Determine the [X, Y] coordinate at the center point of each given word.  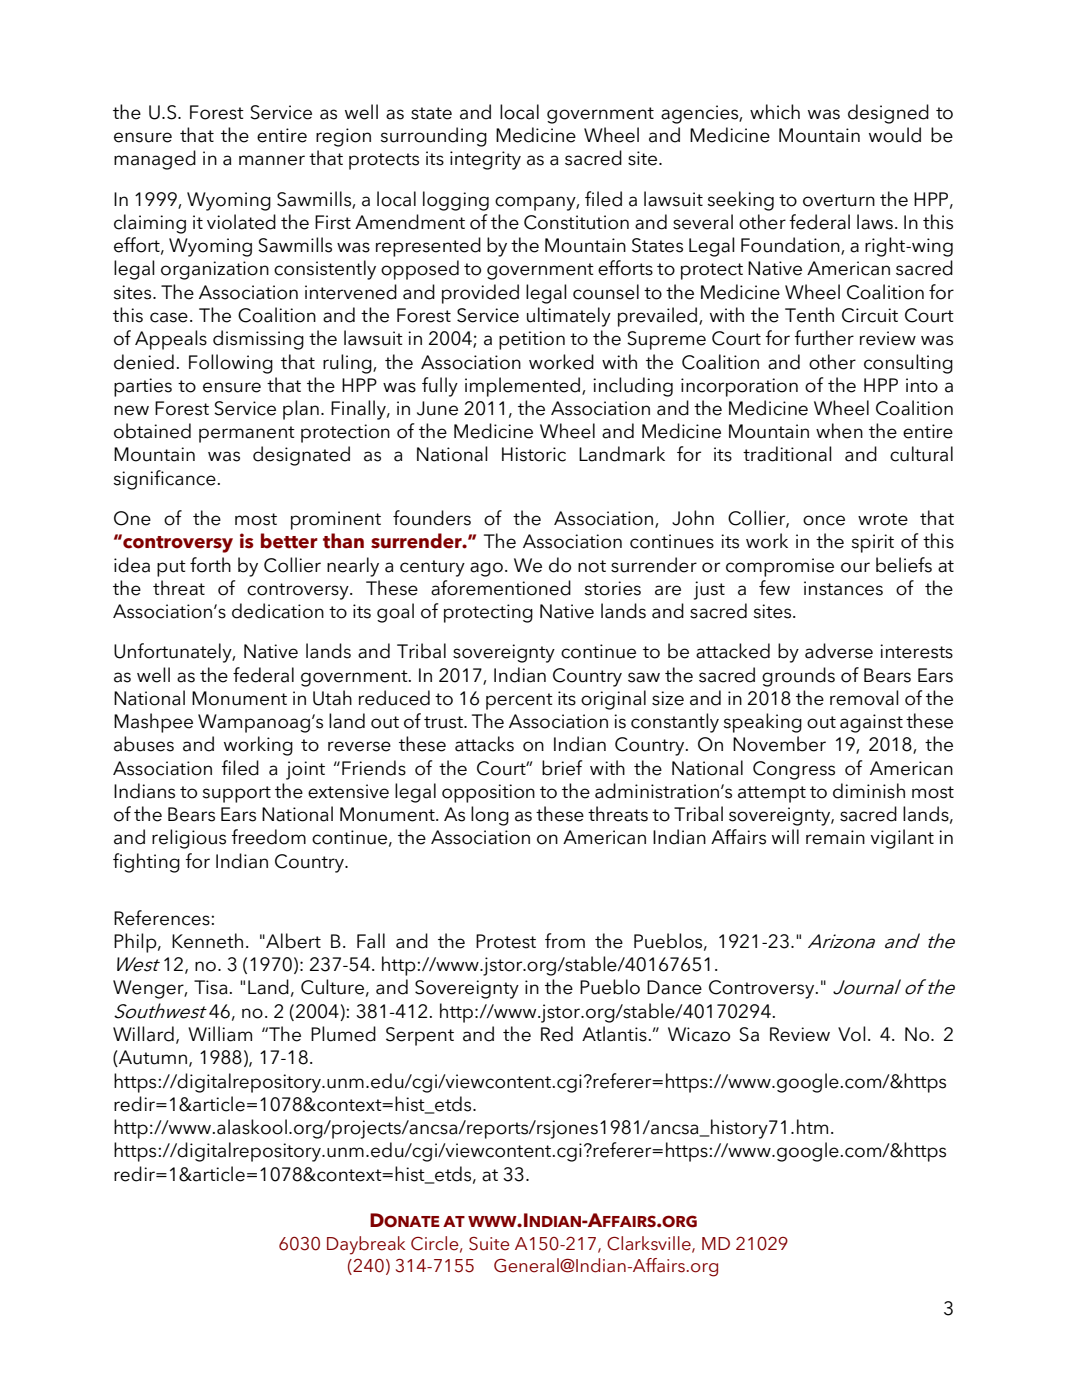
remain [835, 837]
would [895, 135]
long [490, 816]
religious [189, 839]
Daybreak [366, 1245]
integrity [485, 160]
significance [165, 480]
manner [272, 160]
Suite [489, 1244]
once [824, 520]
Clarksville [650, 1244]
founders [432, 518]
